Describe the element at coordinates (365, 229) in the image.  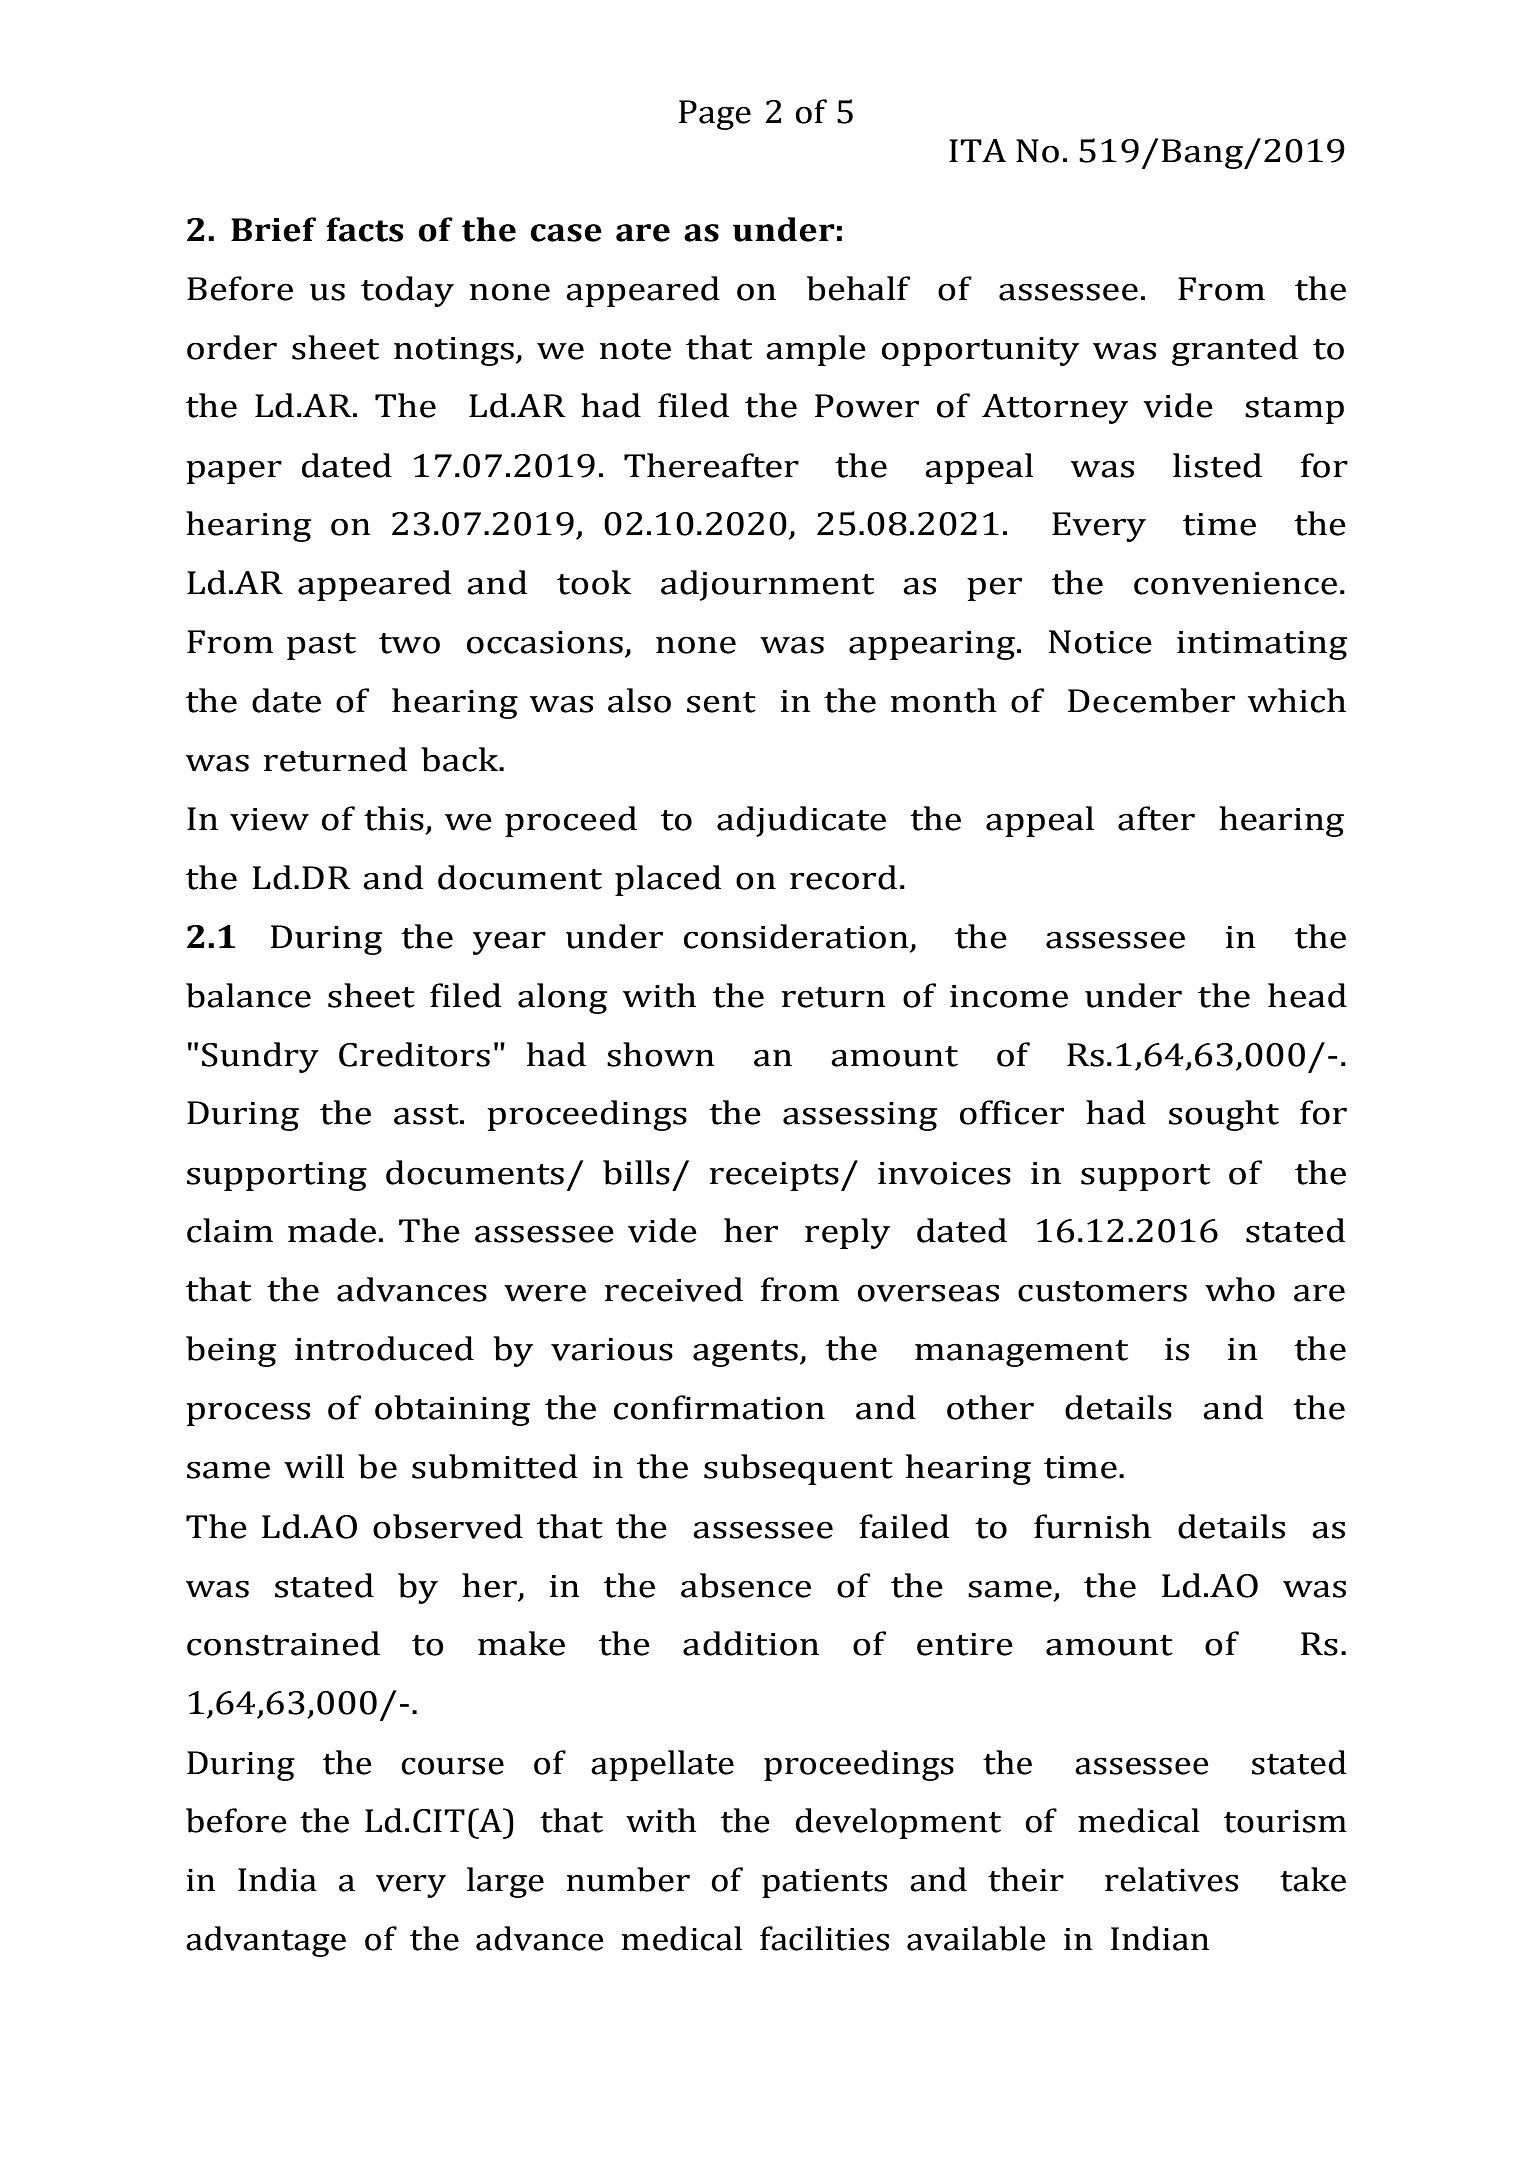
I see `facts` at that location.
